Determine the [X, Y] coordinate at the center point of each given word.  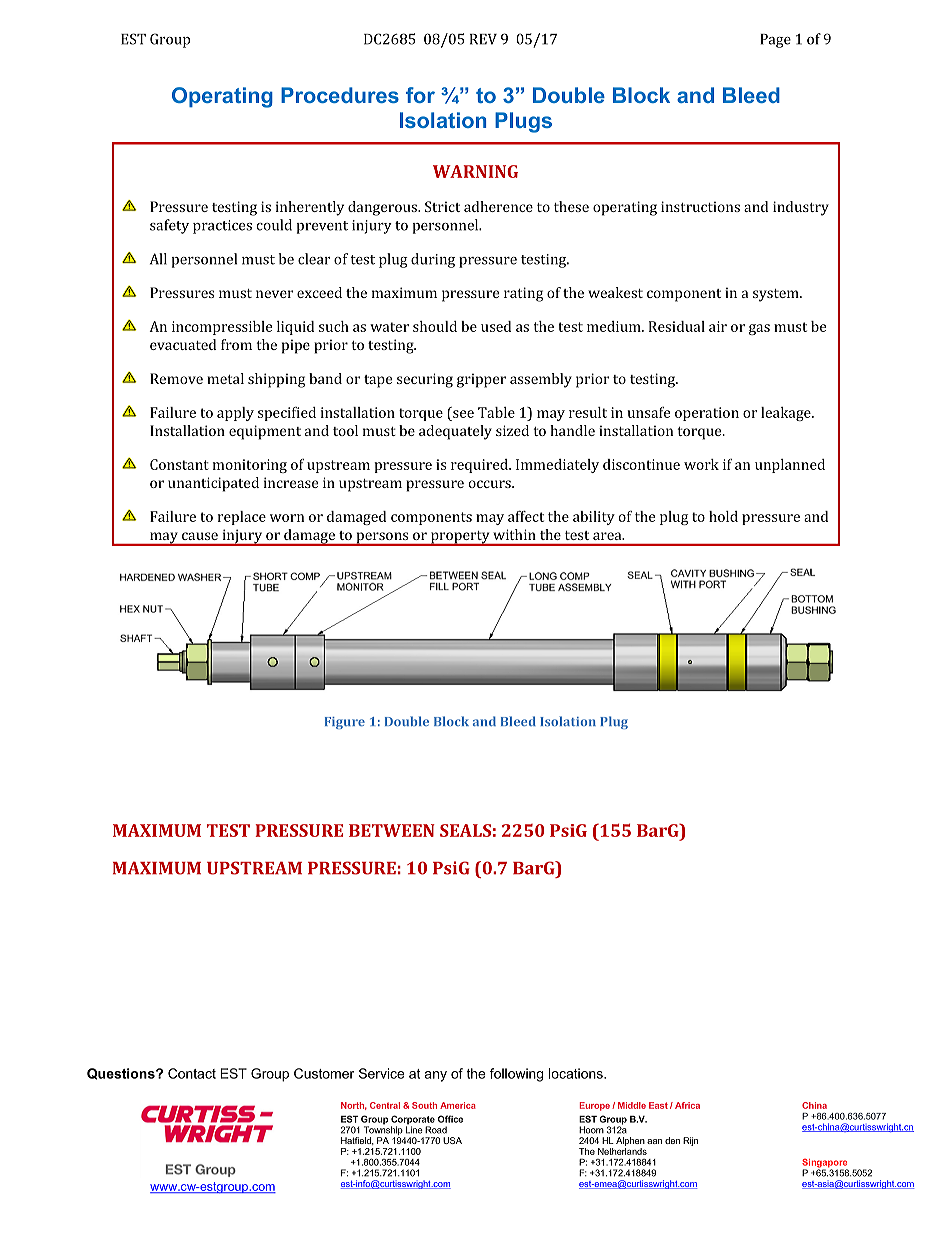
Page [775, 41]
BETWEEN [392, 830]
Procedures [340, 95]
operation [707, 414]
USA [452, 1140]
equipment [265, 432]
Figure [345, 723]
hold [723, 516]
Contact [192, 1073]
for [420, 95]
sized [512, 430]
